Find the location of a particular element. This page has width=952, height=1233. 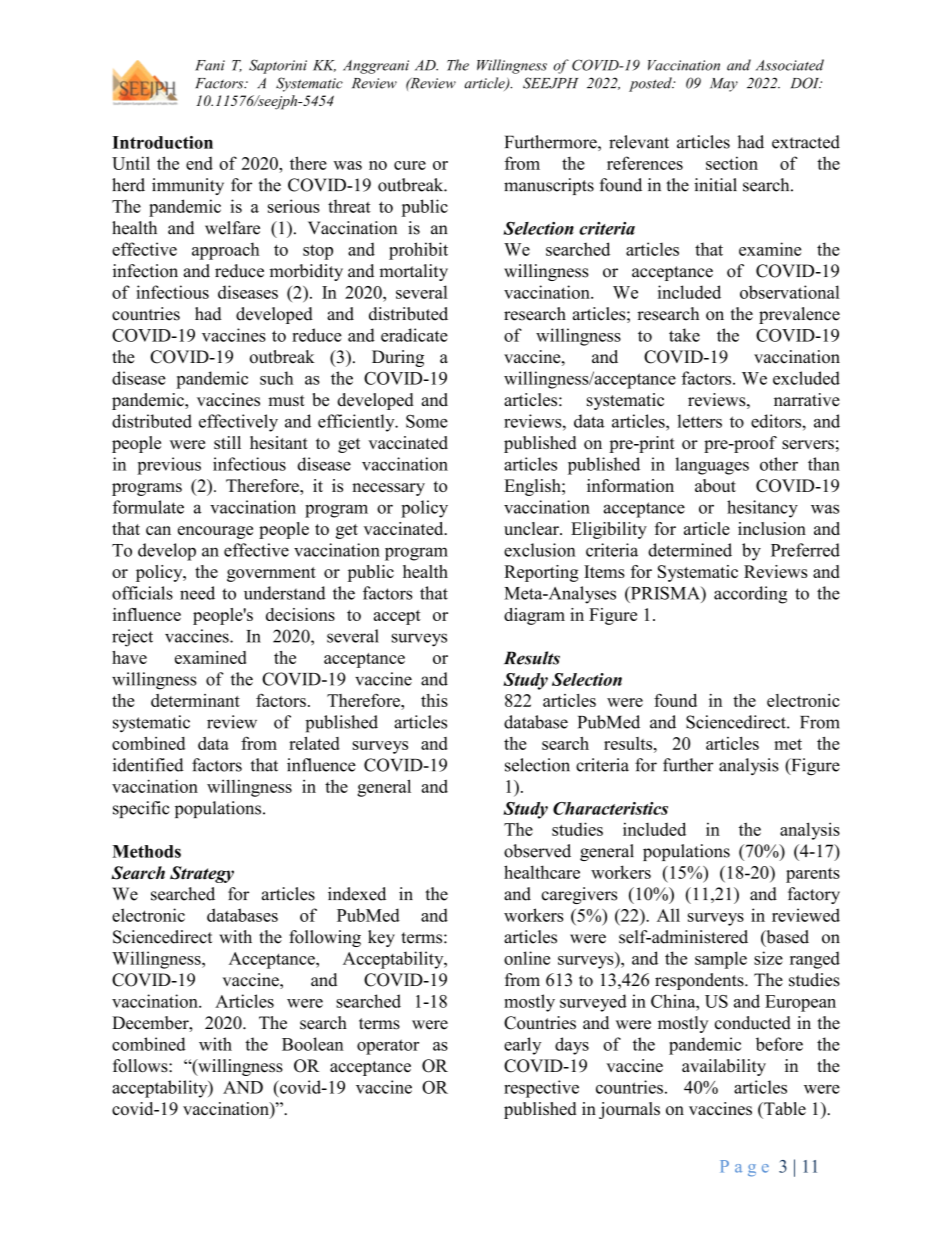

Some is located at coordinates (427, 421).
